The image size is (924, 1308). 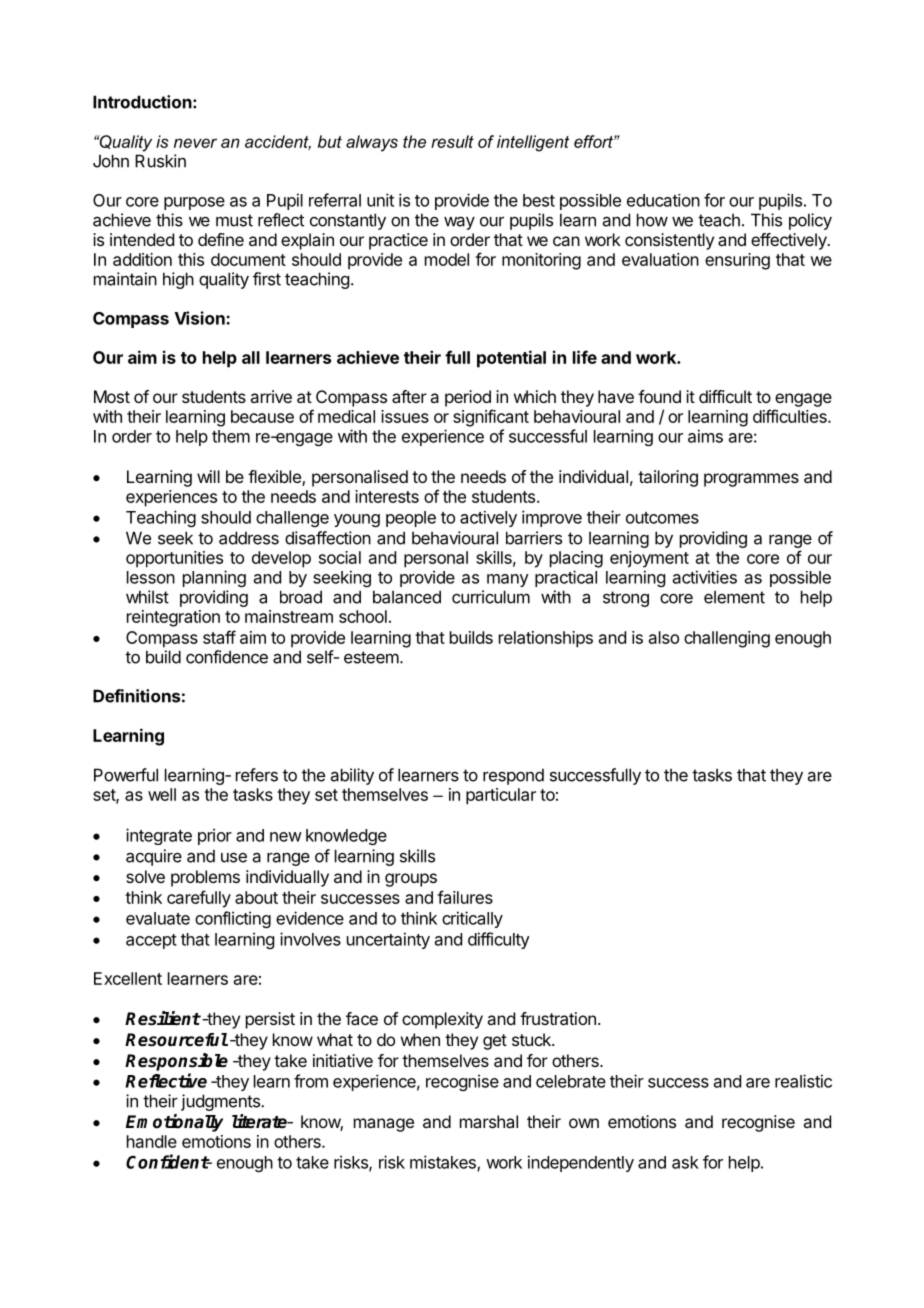 What do you see at coordinates (468, 398) in the page?
I see `period` at bounding box center [468, 398].
